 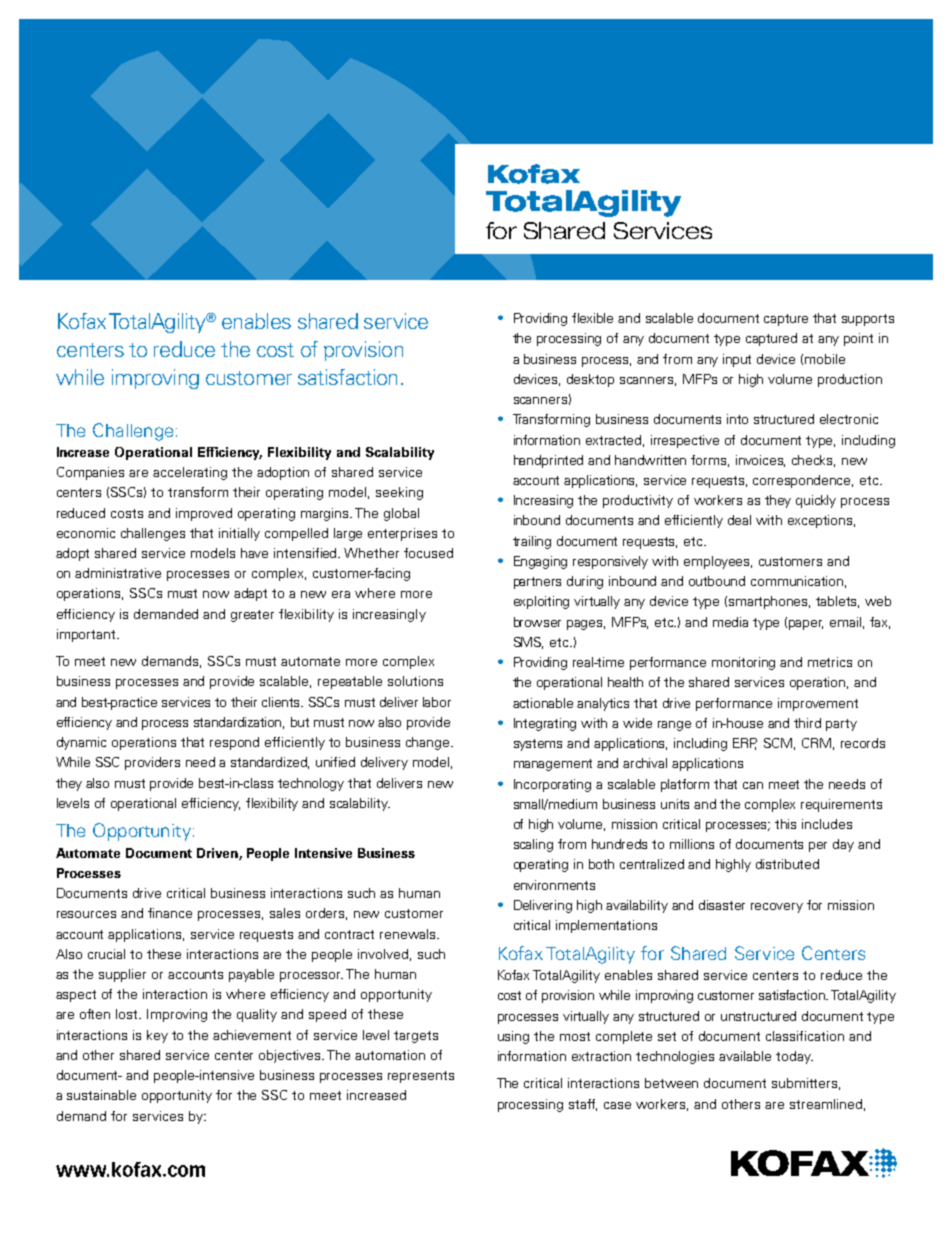 What do you see at coordinates (118, 573) in the screenshot?
I see `administrative` at bounding box center [118, 573].
